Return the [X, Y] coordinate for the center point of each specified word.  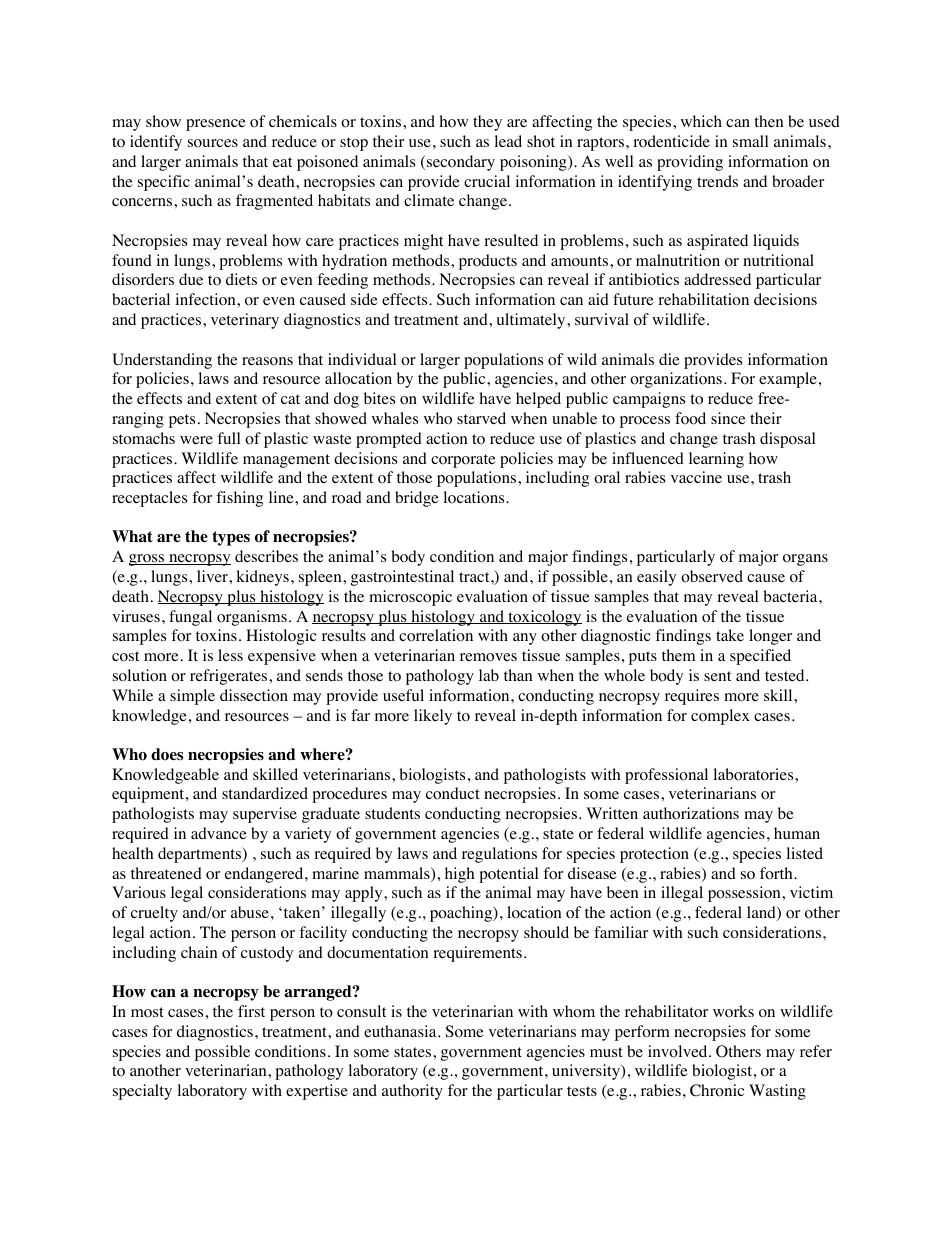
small [750, 141]
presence [216, 125]
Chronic [717, 1090]
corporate [463, 461]
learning [716, 460]
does [167, 754]
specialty [142, 1092]
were [196, 440]
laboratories [755, 774]
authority [412, 1092]
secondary [461, 163]
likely [433, 717]
